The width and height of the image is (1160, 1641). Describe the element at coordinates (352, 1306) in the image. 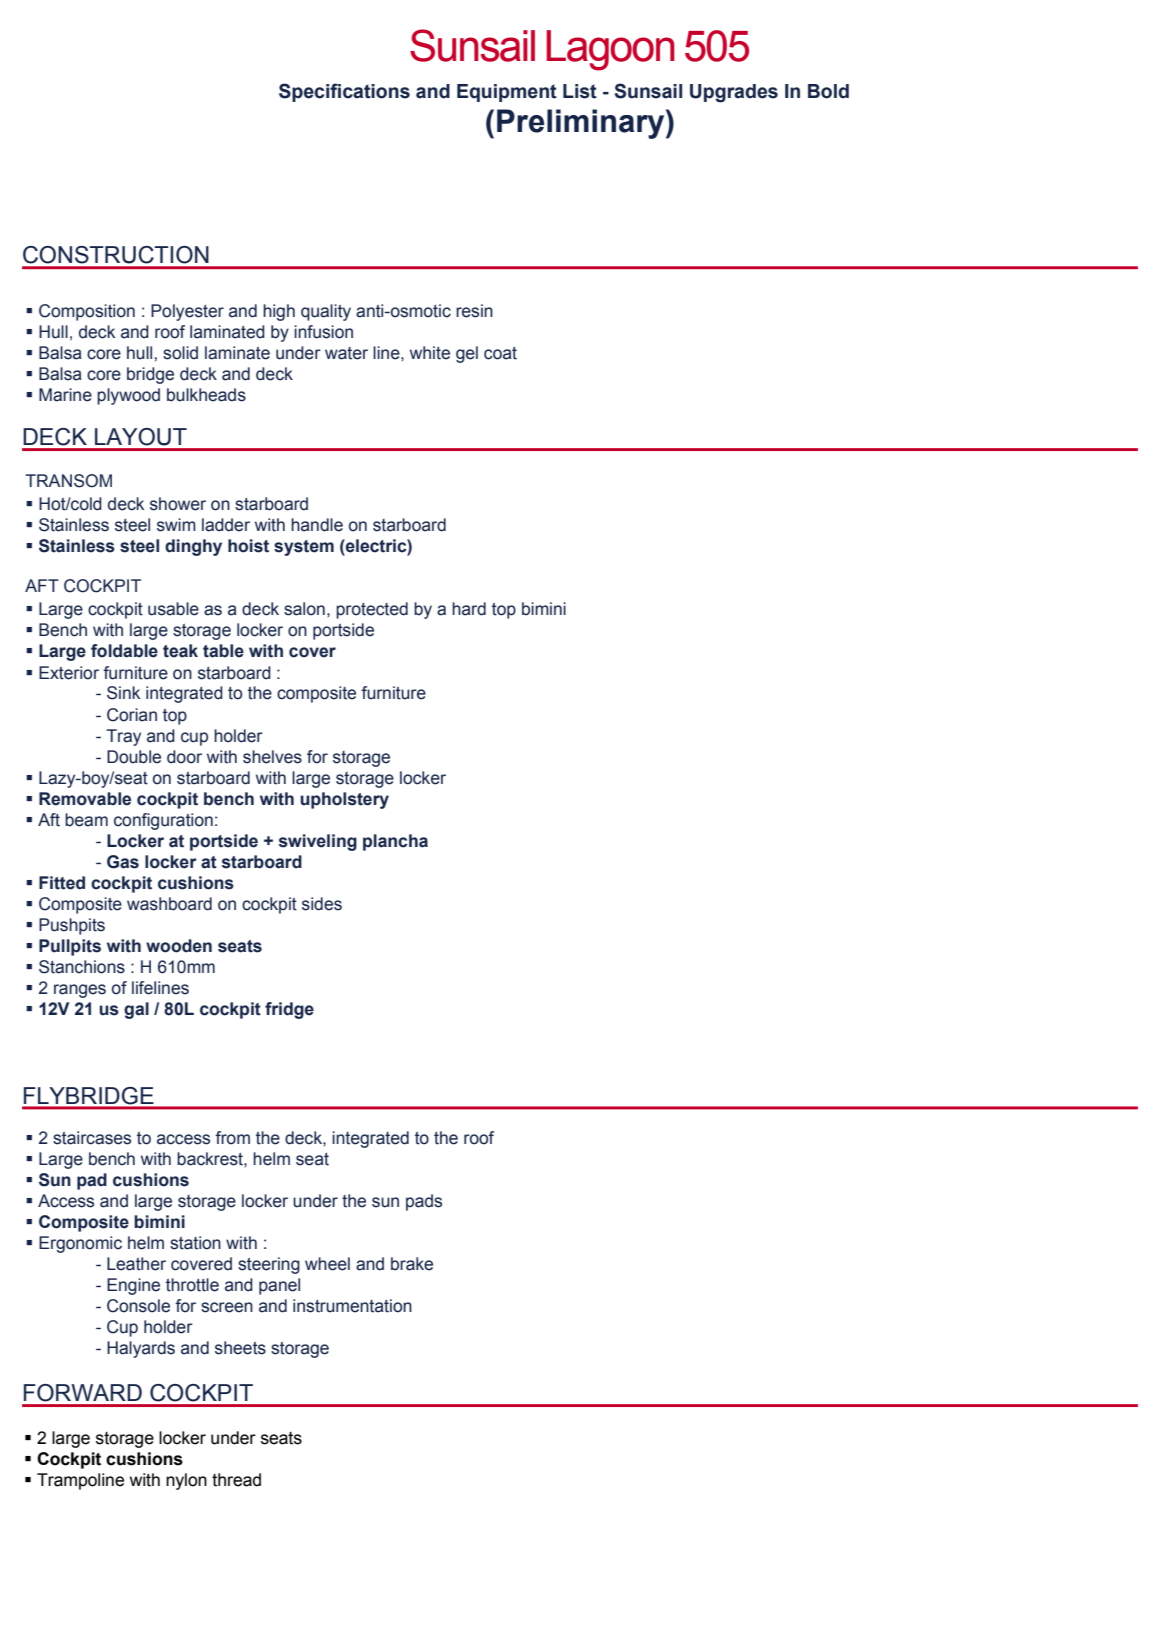

I see `instrumentation` at that location.
